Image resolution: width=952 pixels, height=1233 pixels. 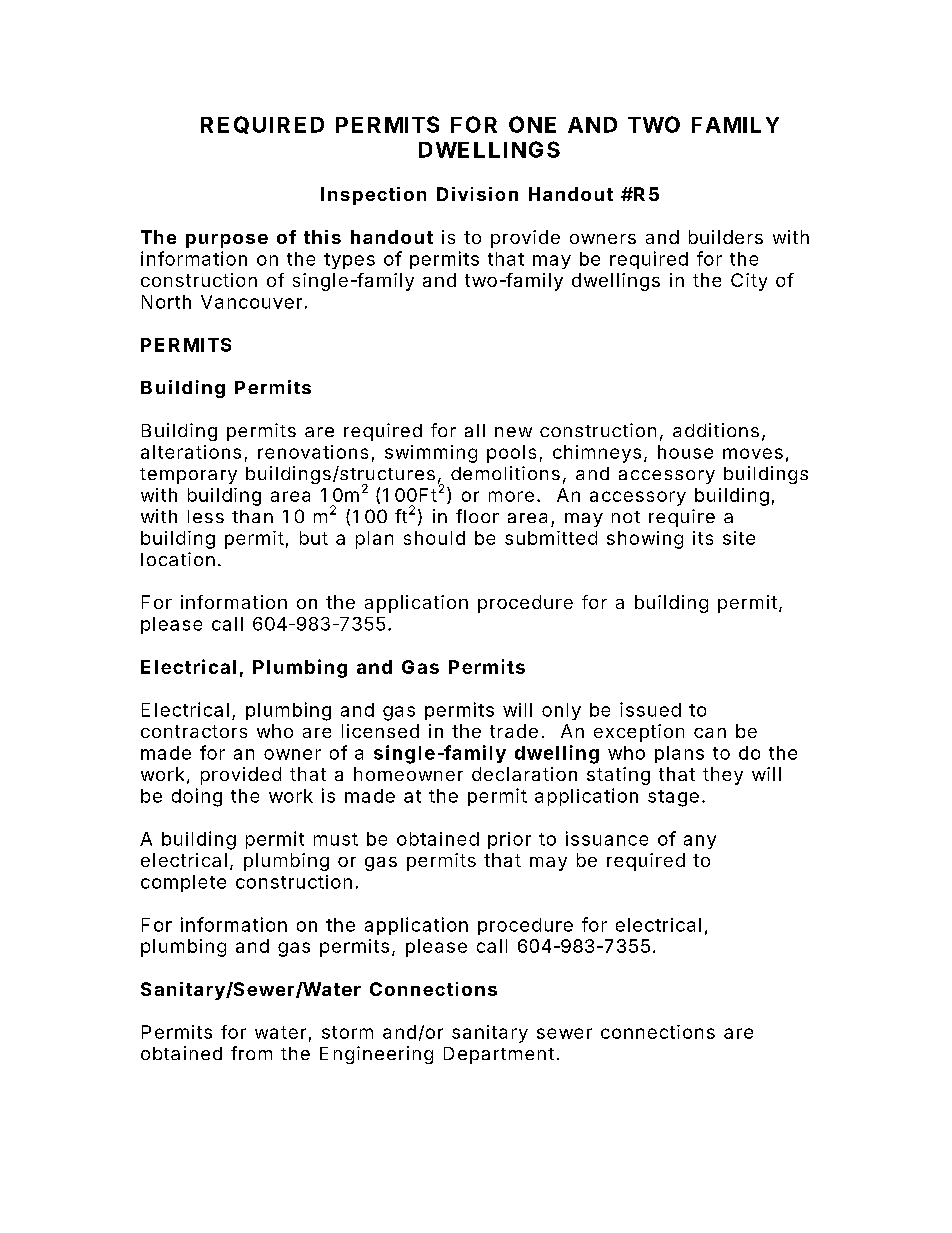 I want to click on alterations, so click(x=191, y=452).
